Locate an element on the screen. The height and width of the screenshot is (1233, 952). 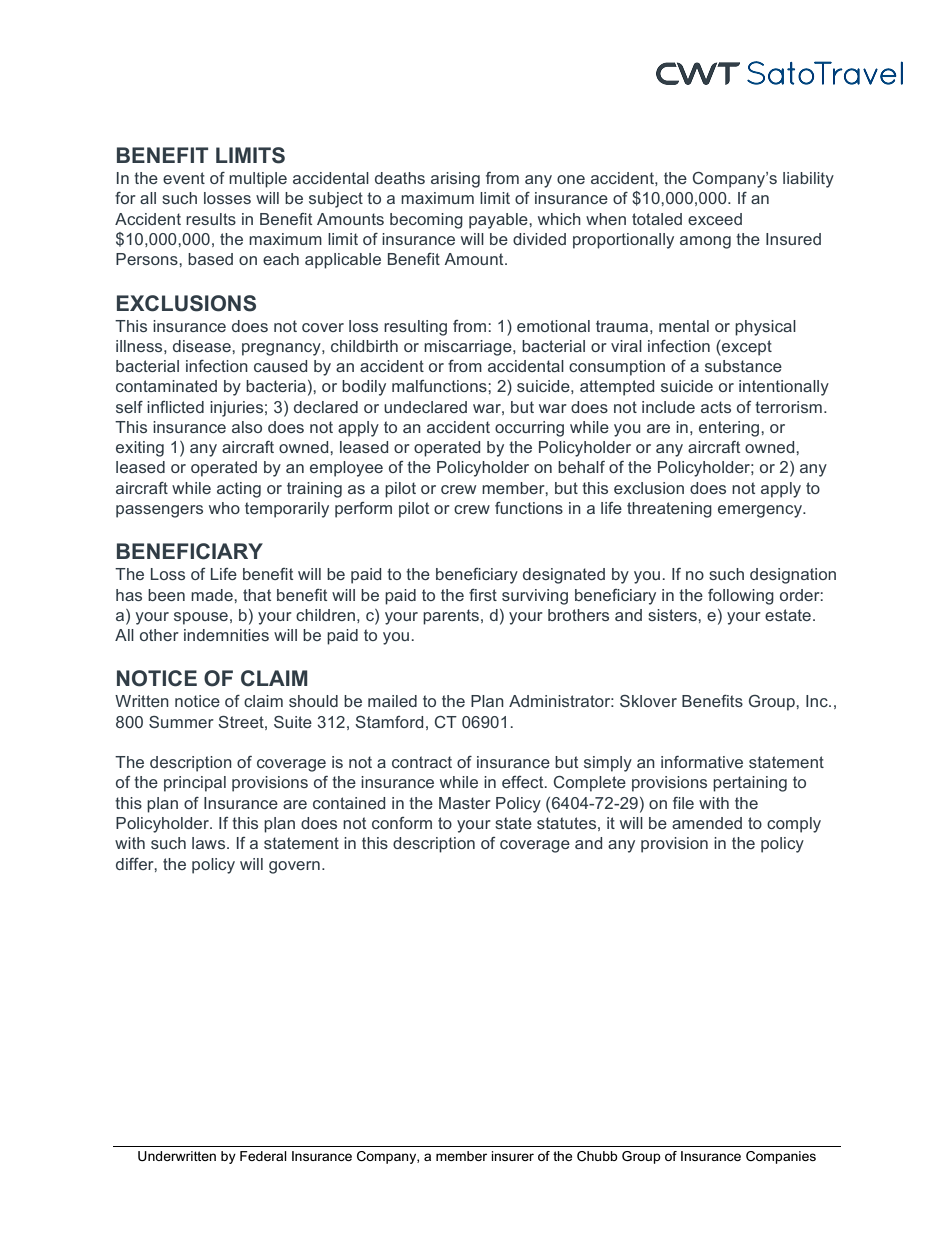
results is located at coordinates (211, 219).
